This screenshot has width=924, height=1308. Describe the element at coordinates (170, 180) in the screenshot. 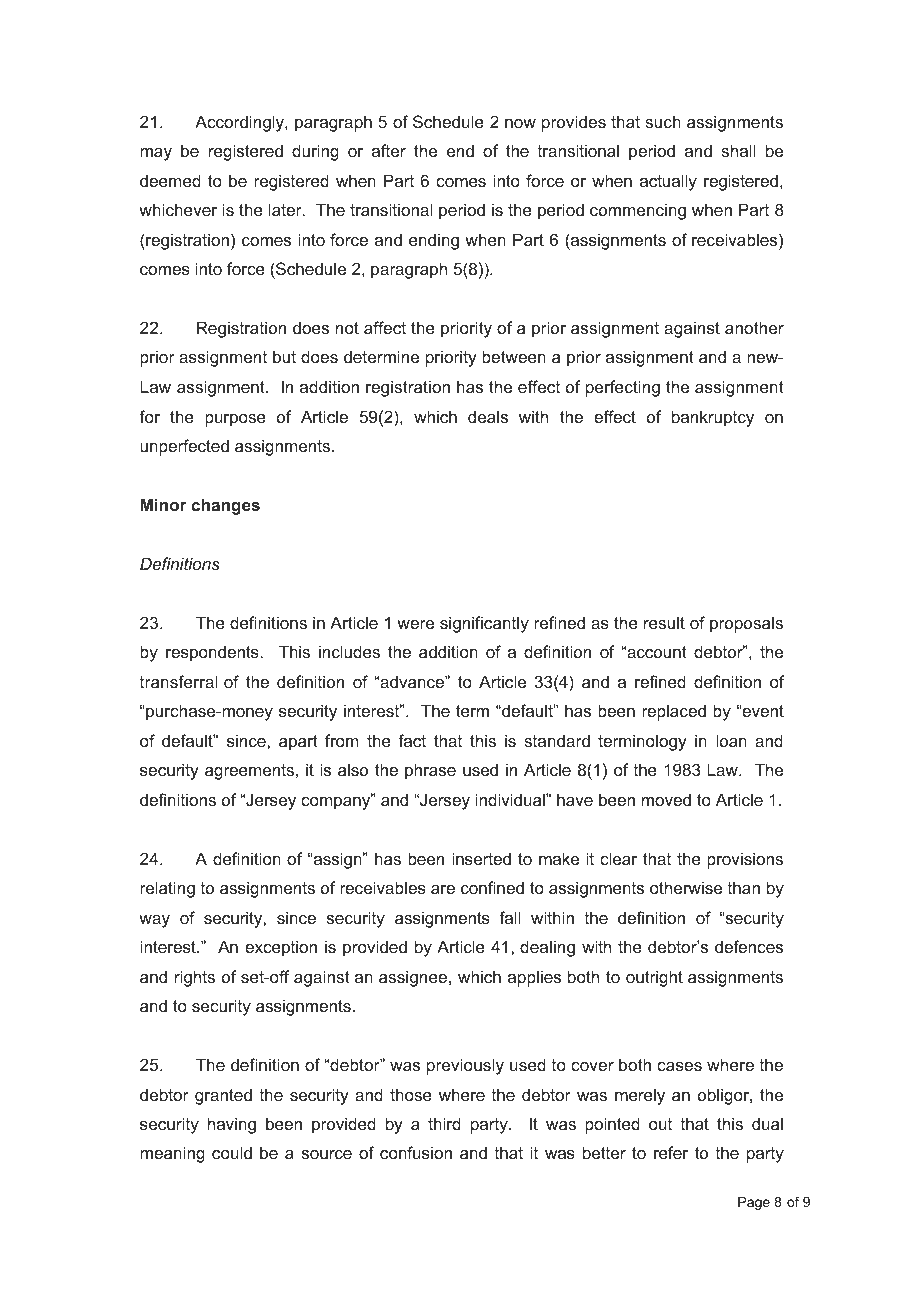

I see `deemed` at that location.
